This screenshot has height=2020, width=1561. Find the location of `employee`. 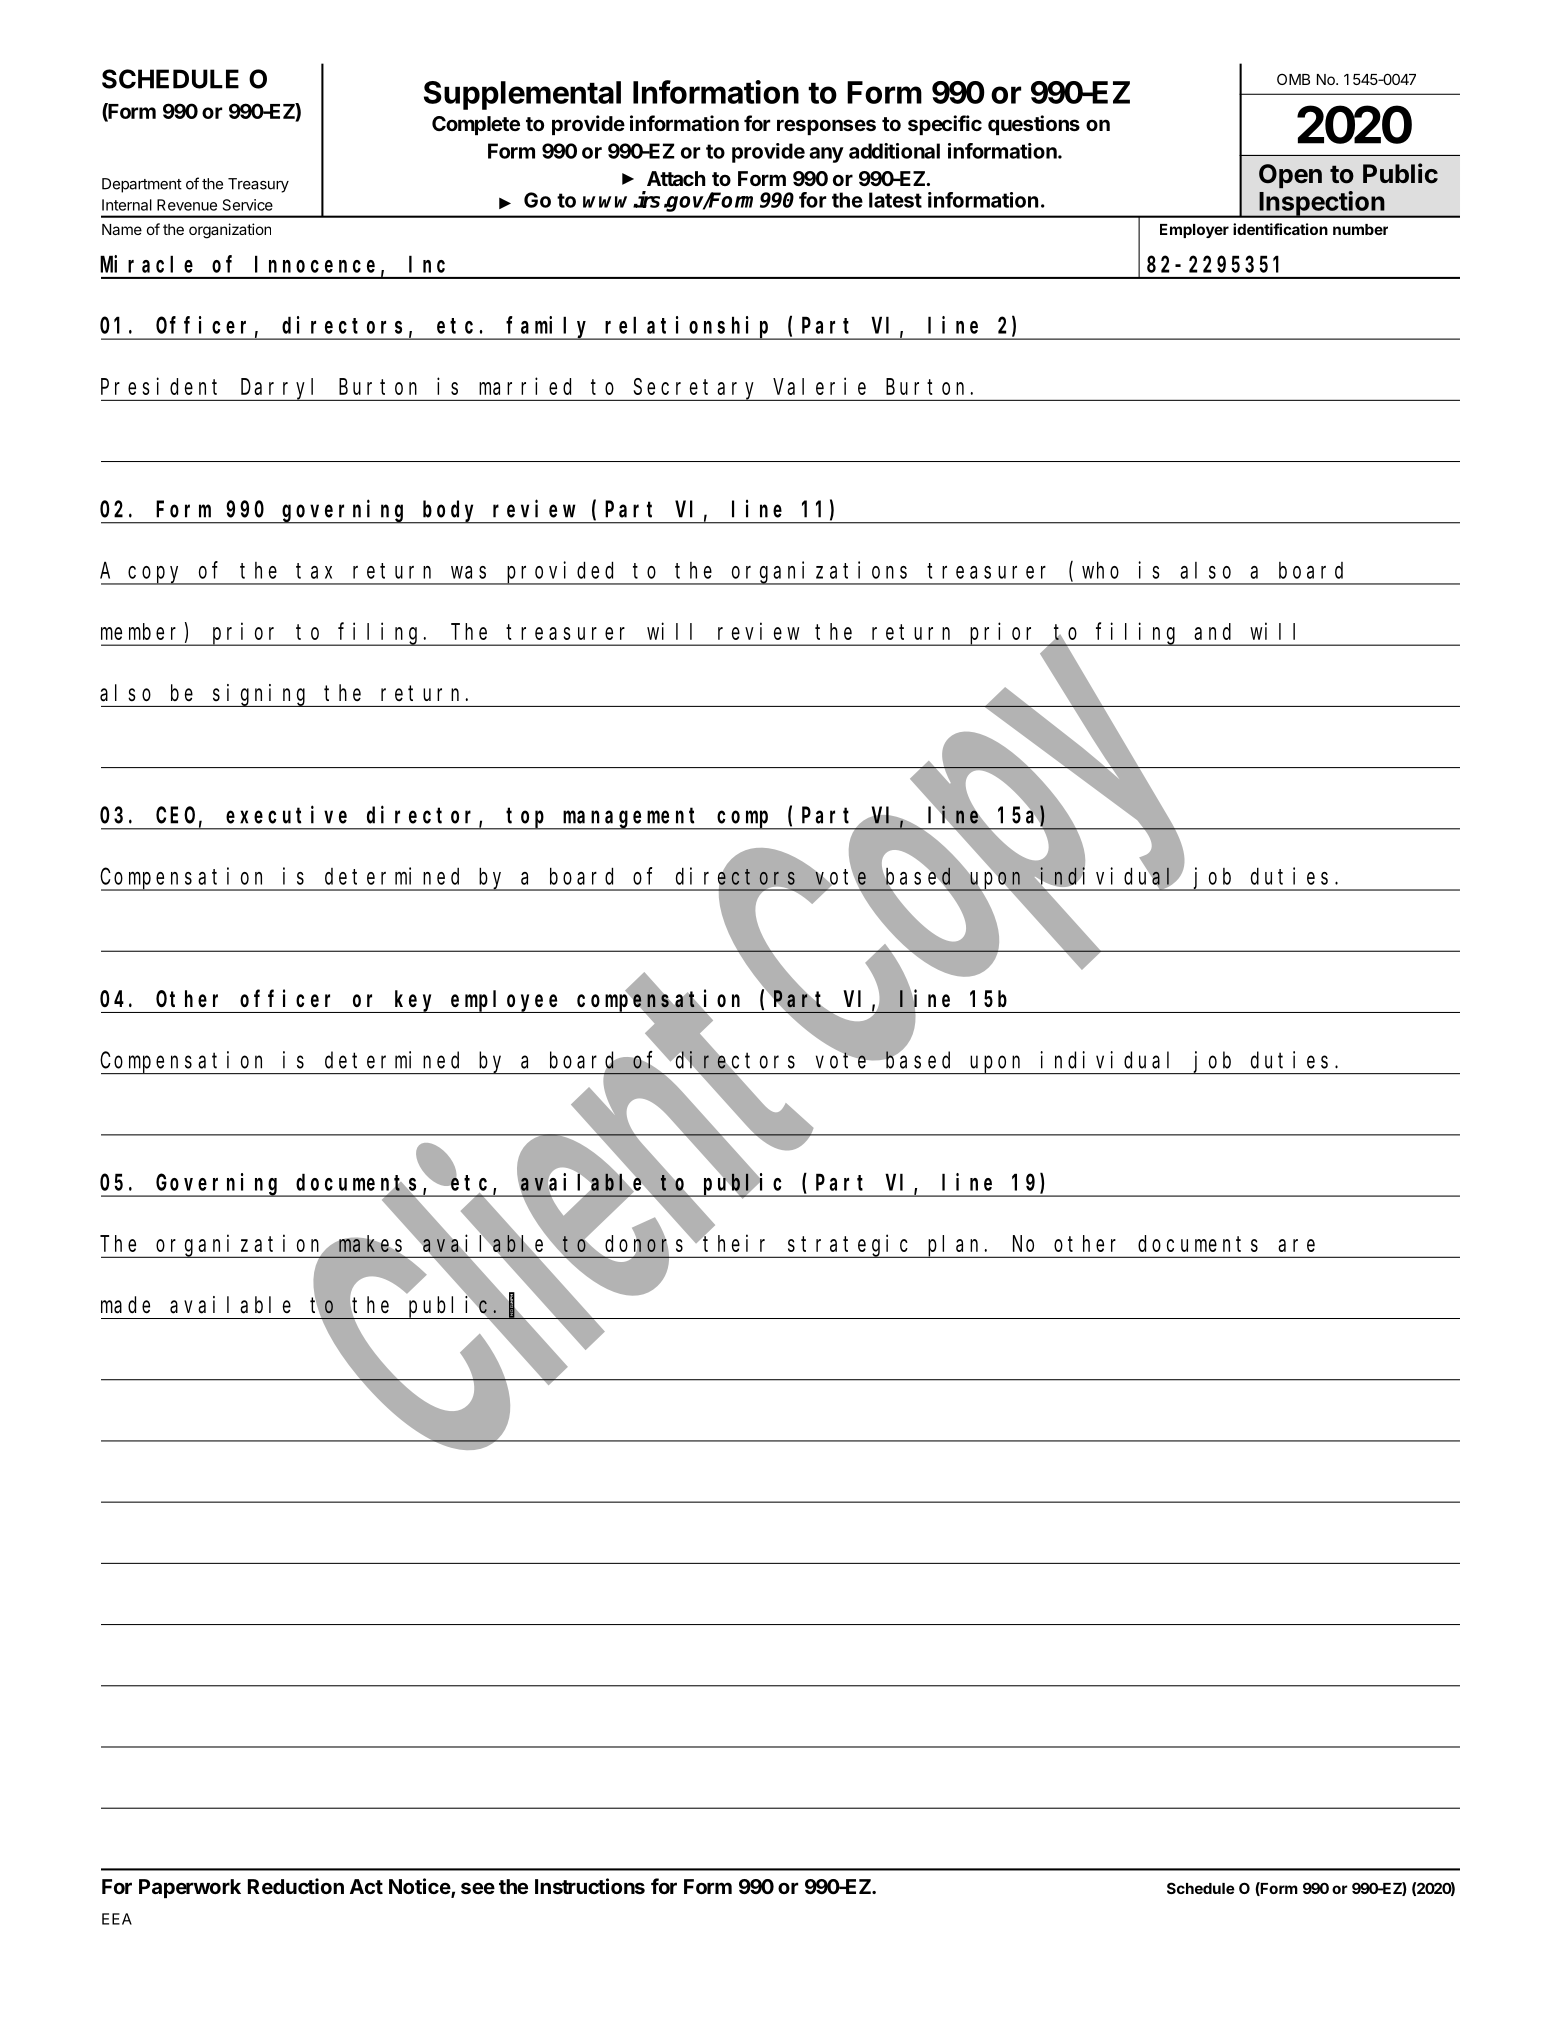

employee is located at coordinates (506, 1001).
